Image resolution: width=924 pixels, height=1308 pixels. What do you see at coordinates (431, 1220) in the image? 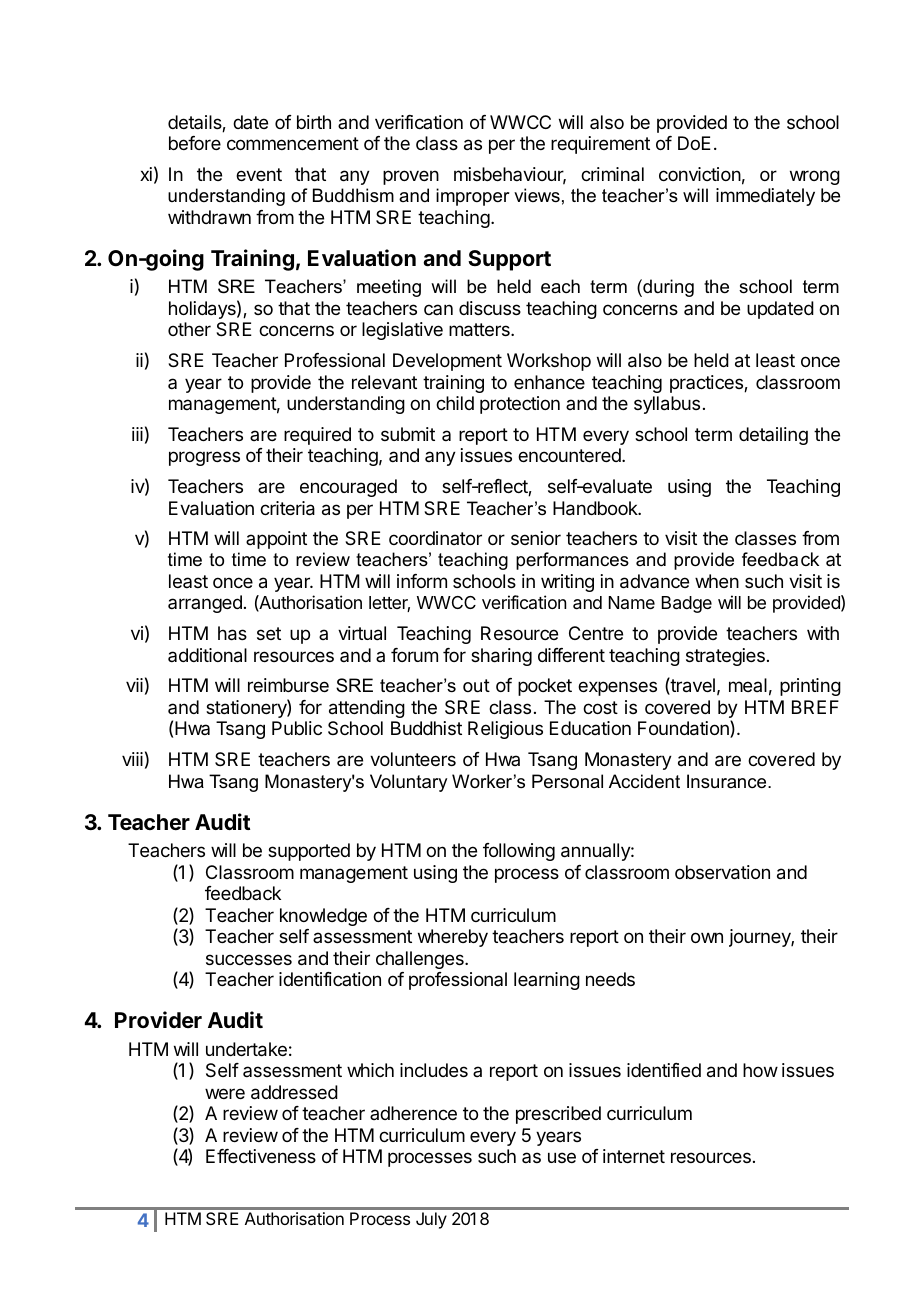
I see `July` at bounding box center [431, 1220].
